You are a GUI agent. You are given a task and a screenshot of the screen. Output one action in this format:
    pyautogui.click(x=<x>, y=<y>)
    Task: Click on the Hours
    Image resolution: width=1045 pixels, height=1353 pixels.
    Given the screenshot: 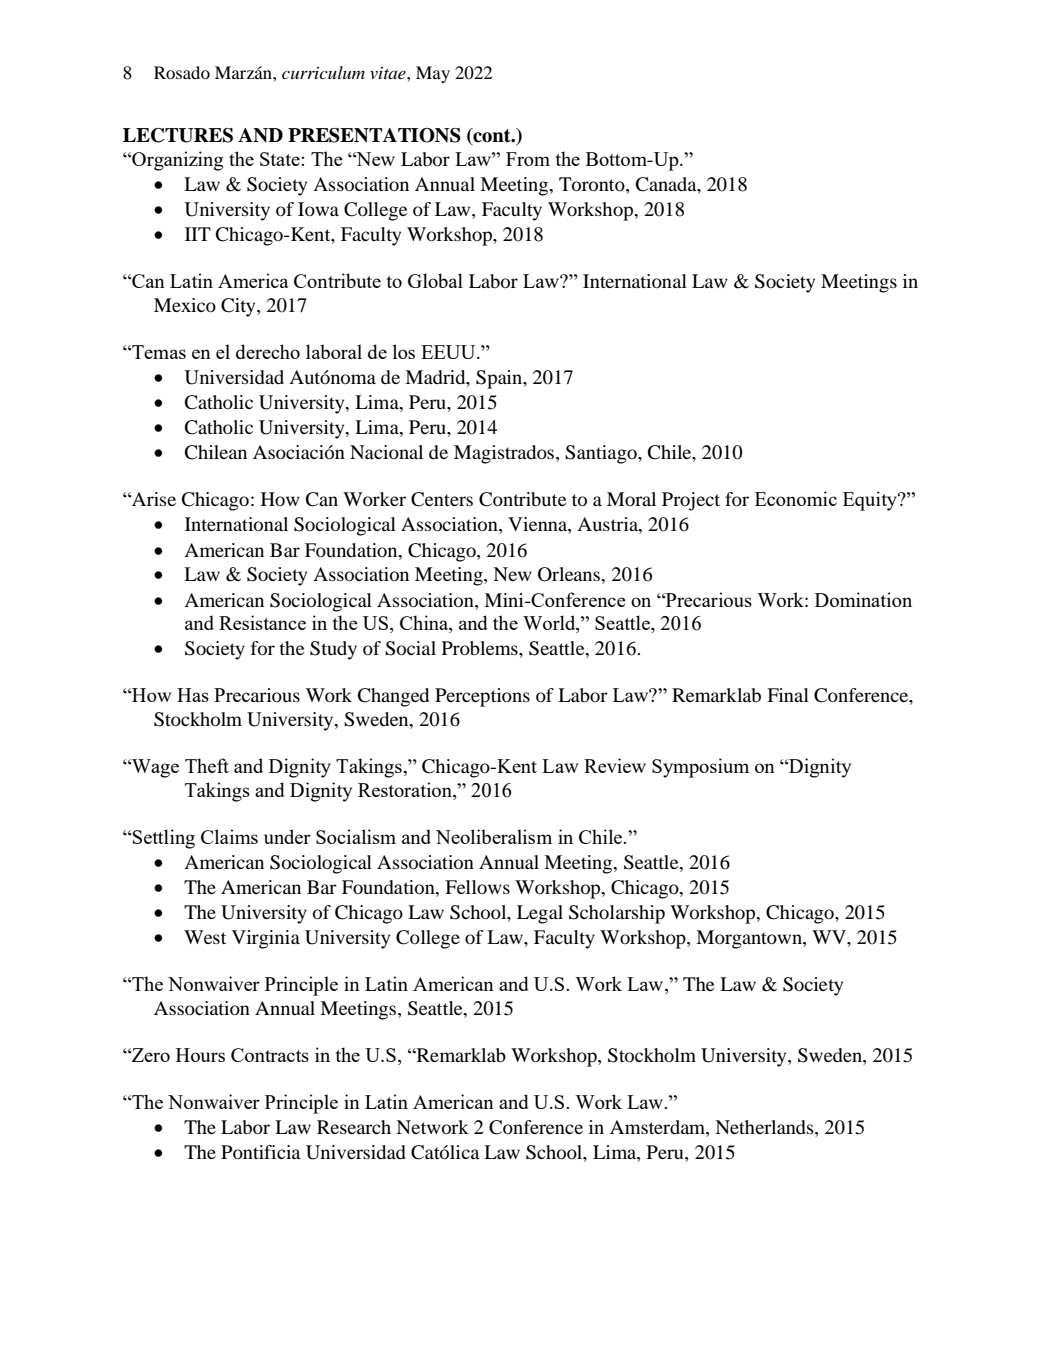 What is the action you would take?
    pyautogui.click(x=200, y=1055)
